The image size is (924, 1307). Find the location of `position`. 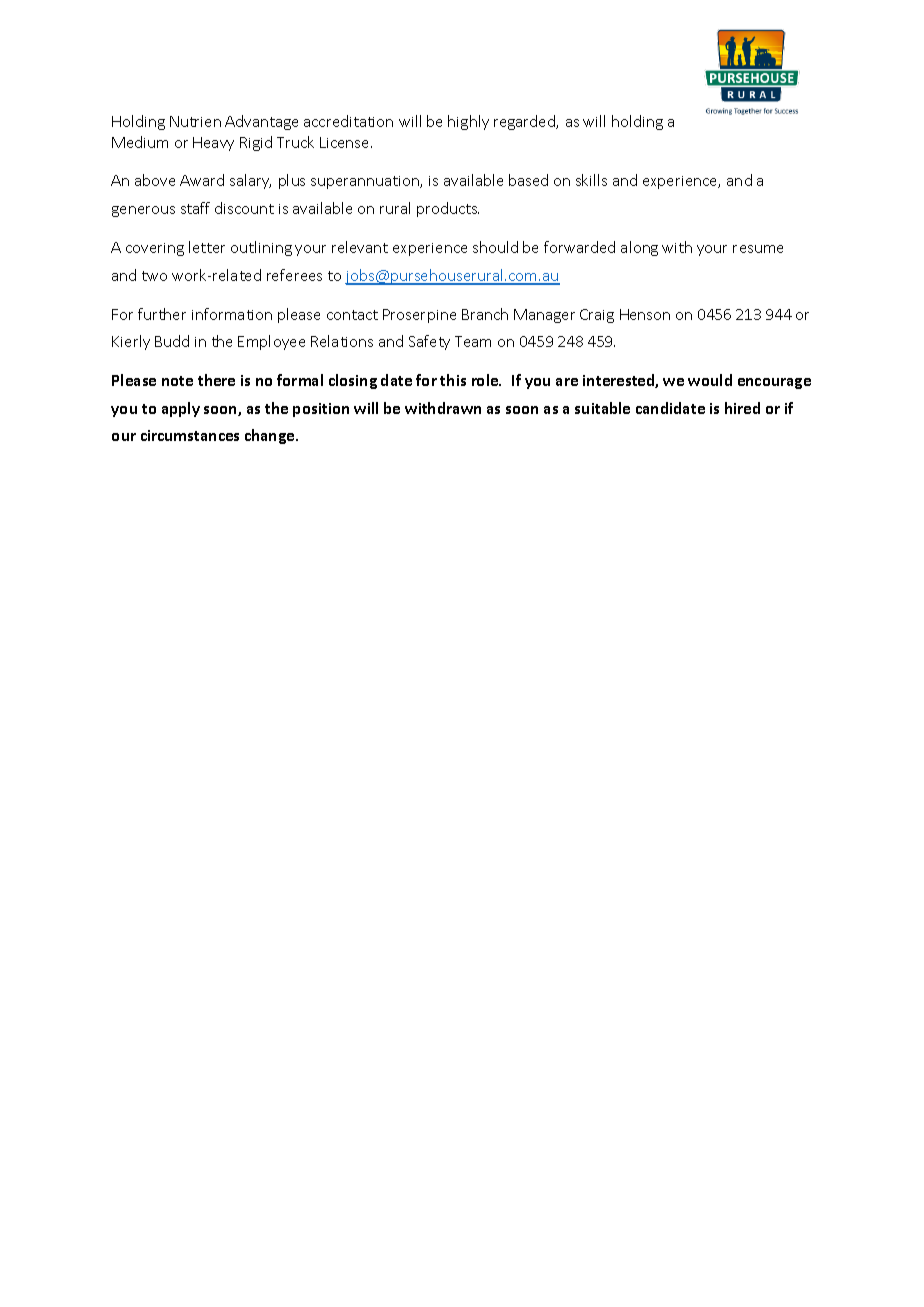

position is located at coordinates (321, 410).
